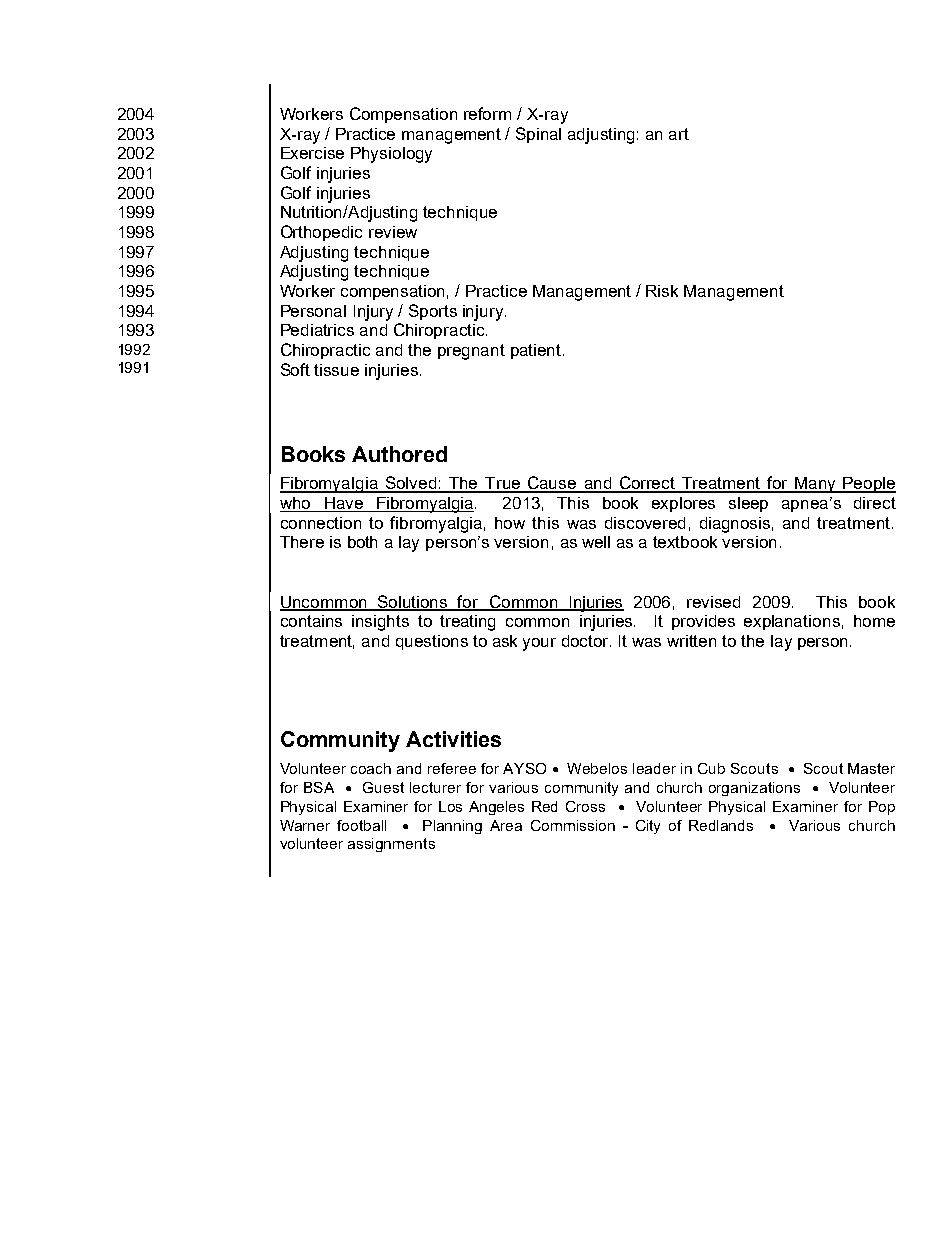 The width and height of the screenshot is (952, 1233). I want to click on patient, so click(537, 351).
